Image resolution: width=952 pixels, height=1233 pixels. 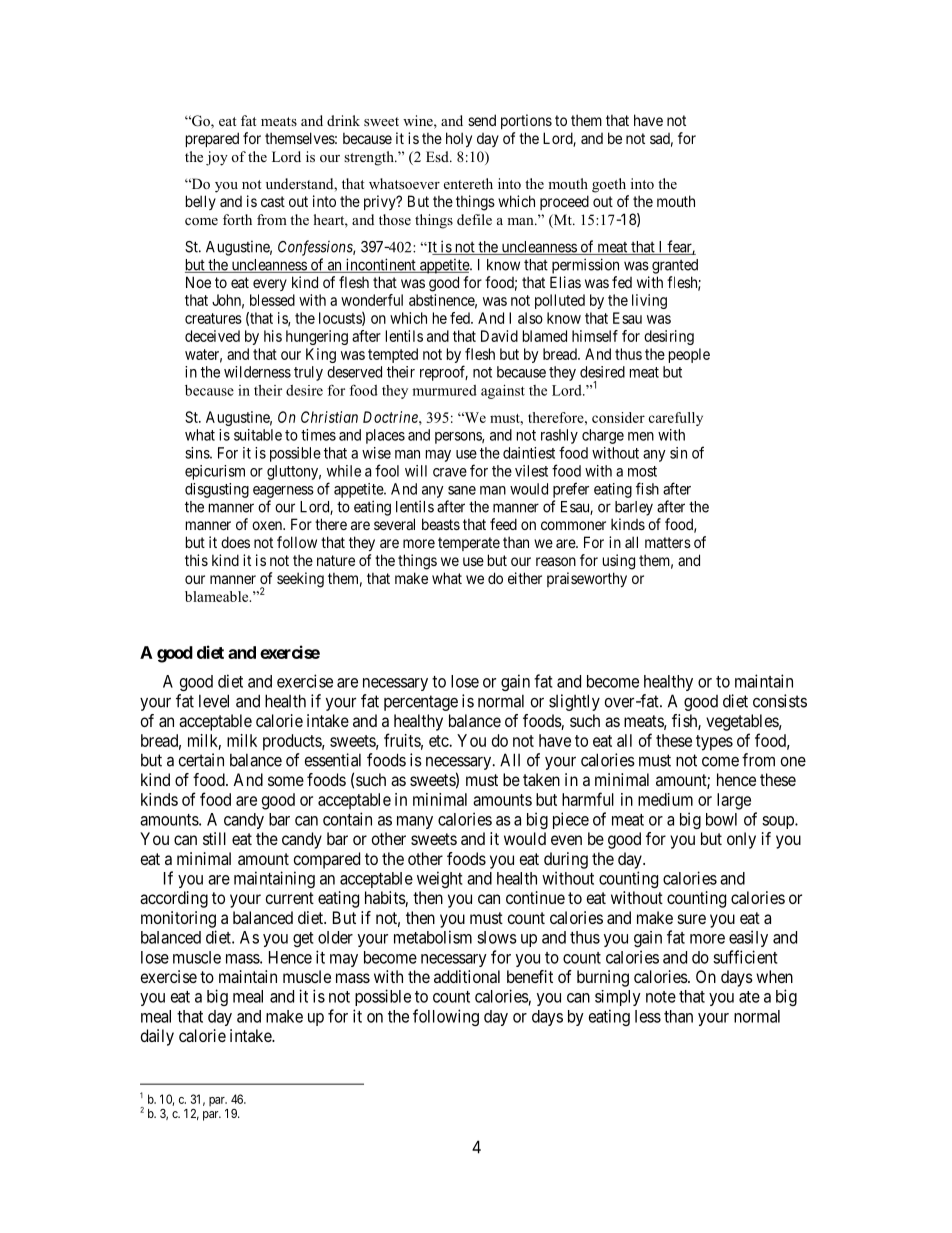 I want to click on joy, so click(x=217, y=158).
